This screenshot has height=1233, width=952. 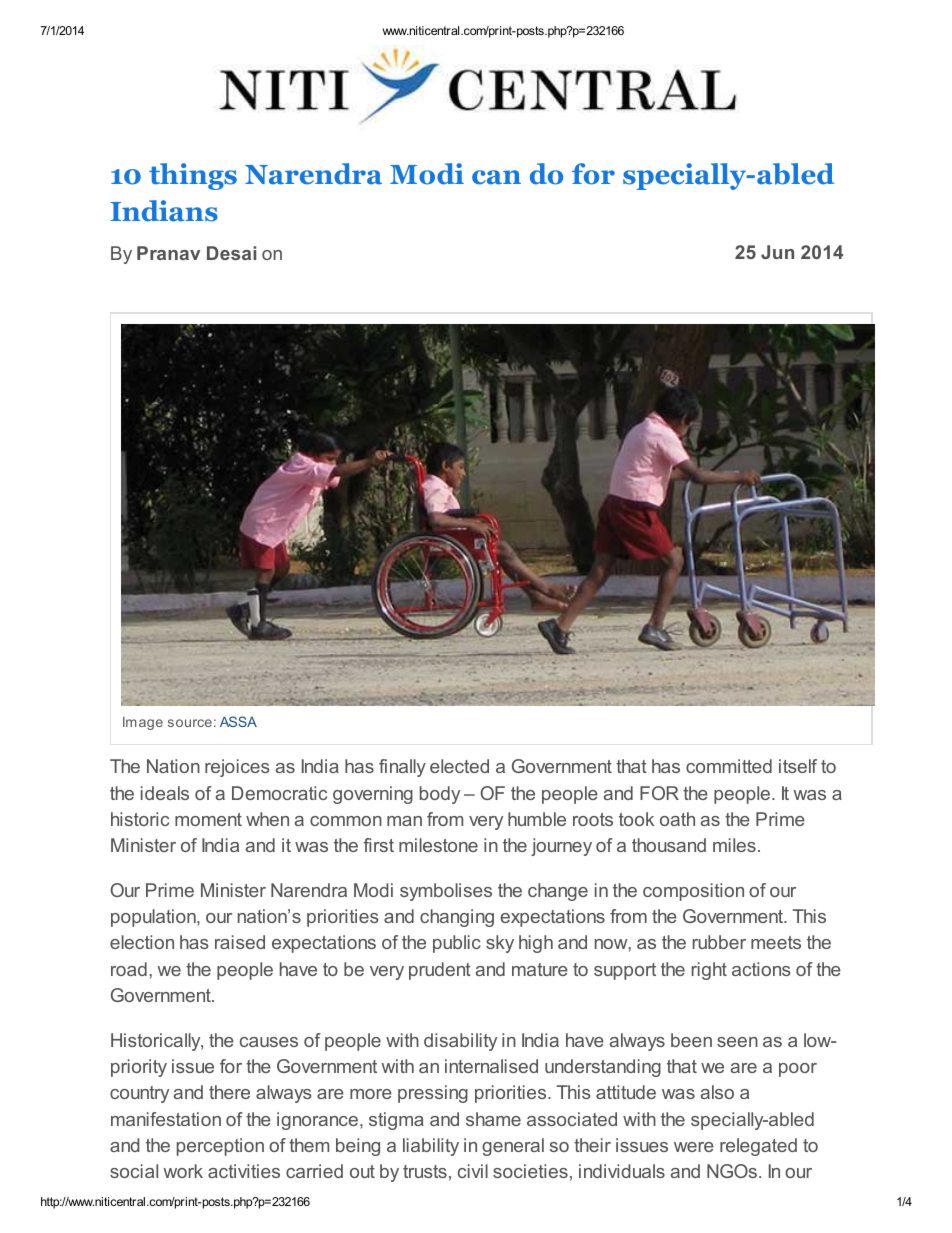 I want to click on Jun, so click(x=777, y=252).
